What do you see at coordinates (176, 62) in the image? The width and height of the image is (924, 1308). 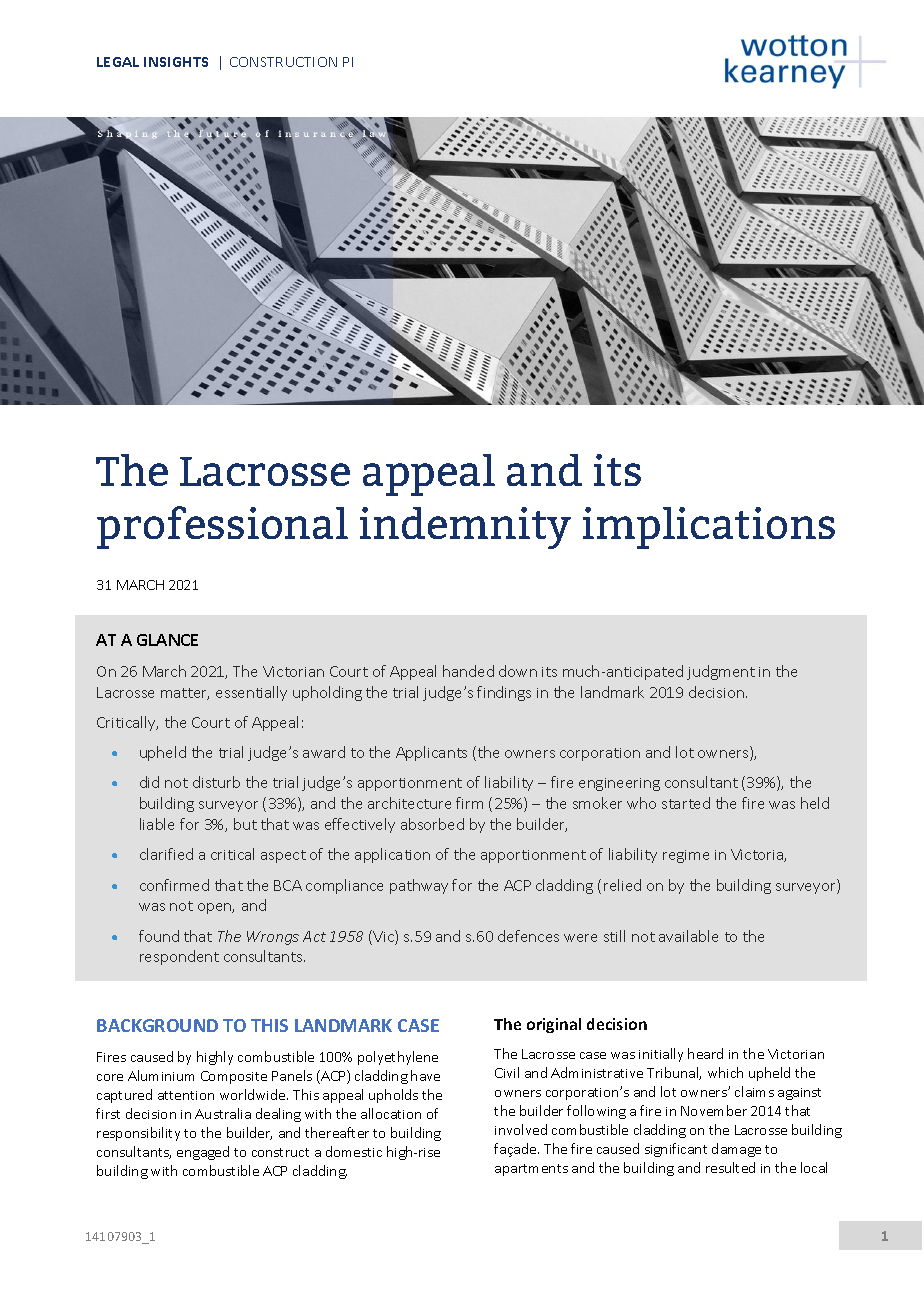 I see `INSIGHTS` at bounding box center [176, 62].
